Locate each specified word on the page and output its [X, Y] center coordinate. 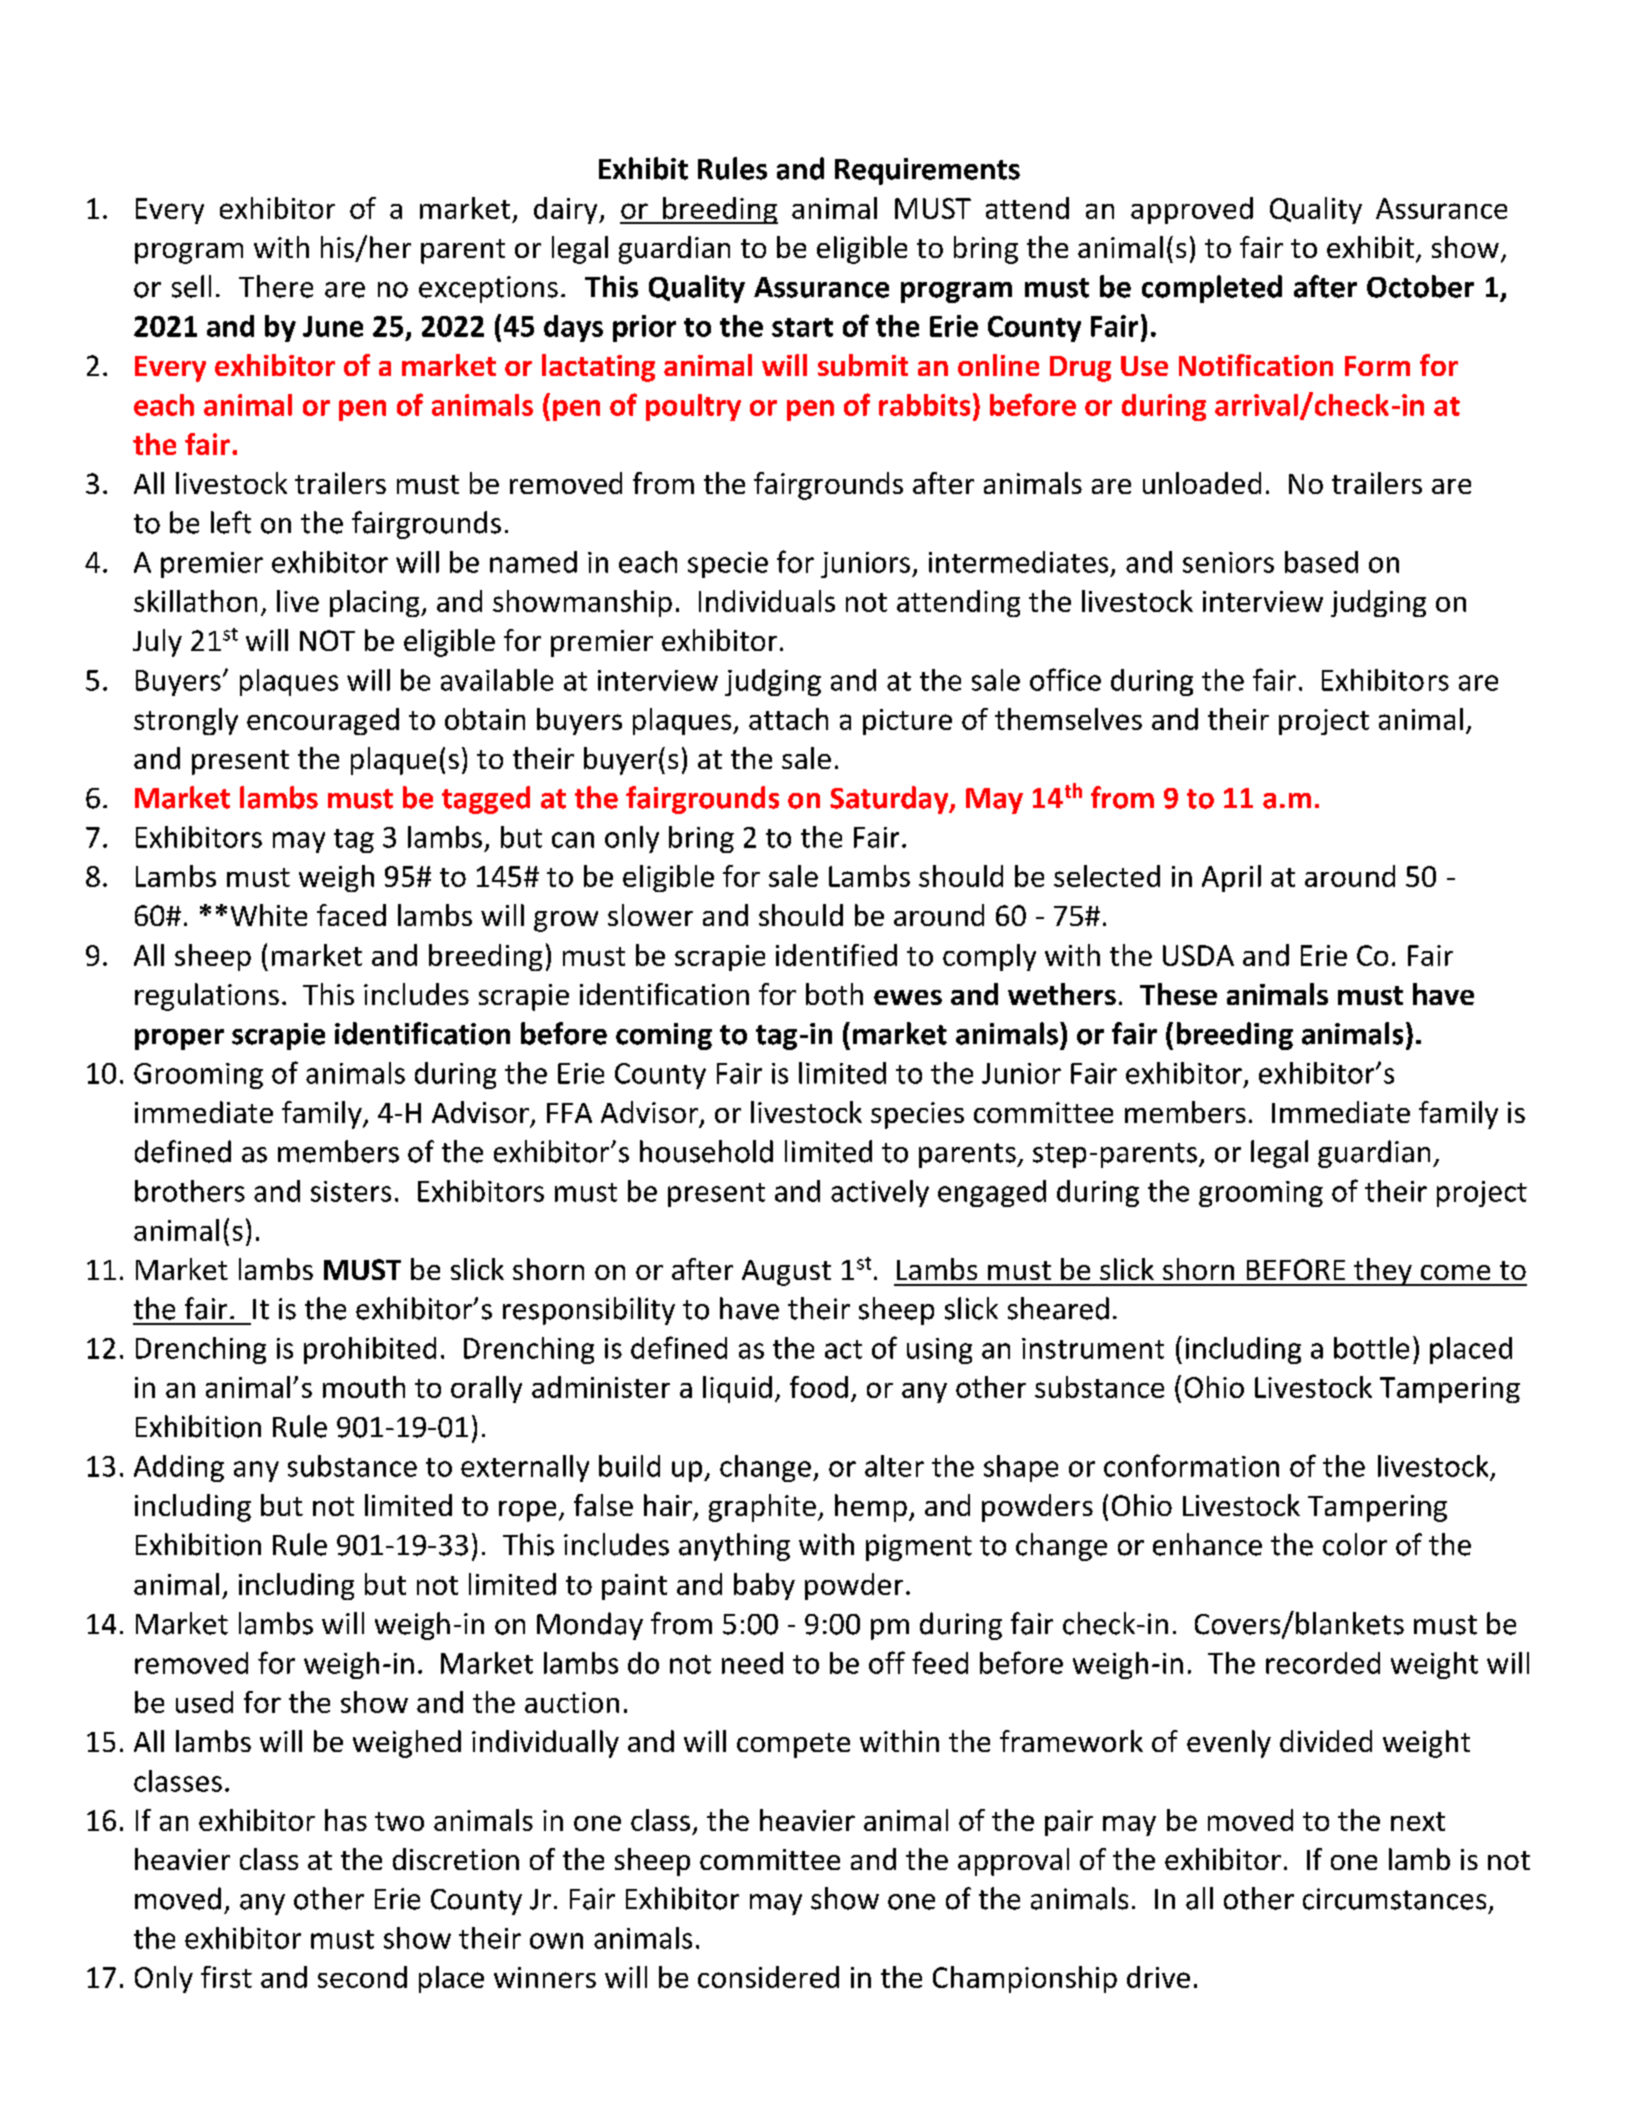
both [834, 994]
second [362, 1977]
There [276, 286]
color [1355, 1544]
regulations [207, 997]
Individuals [767, 601]
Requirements [927, 171]
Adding [179, 1468]
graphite [762, 1508]
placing [376, 603]
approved [1192, 210]
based [1321, 562]
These [1178, 994]
